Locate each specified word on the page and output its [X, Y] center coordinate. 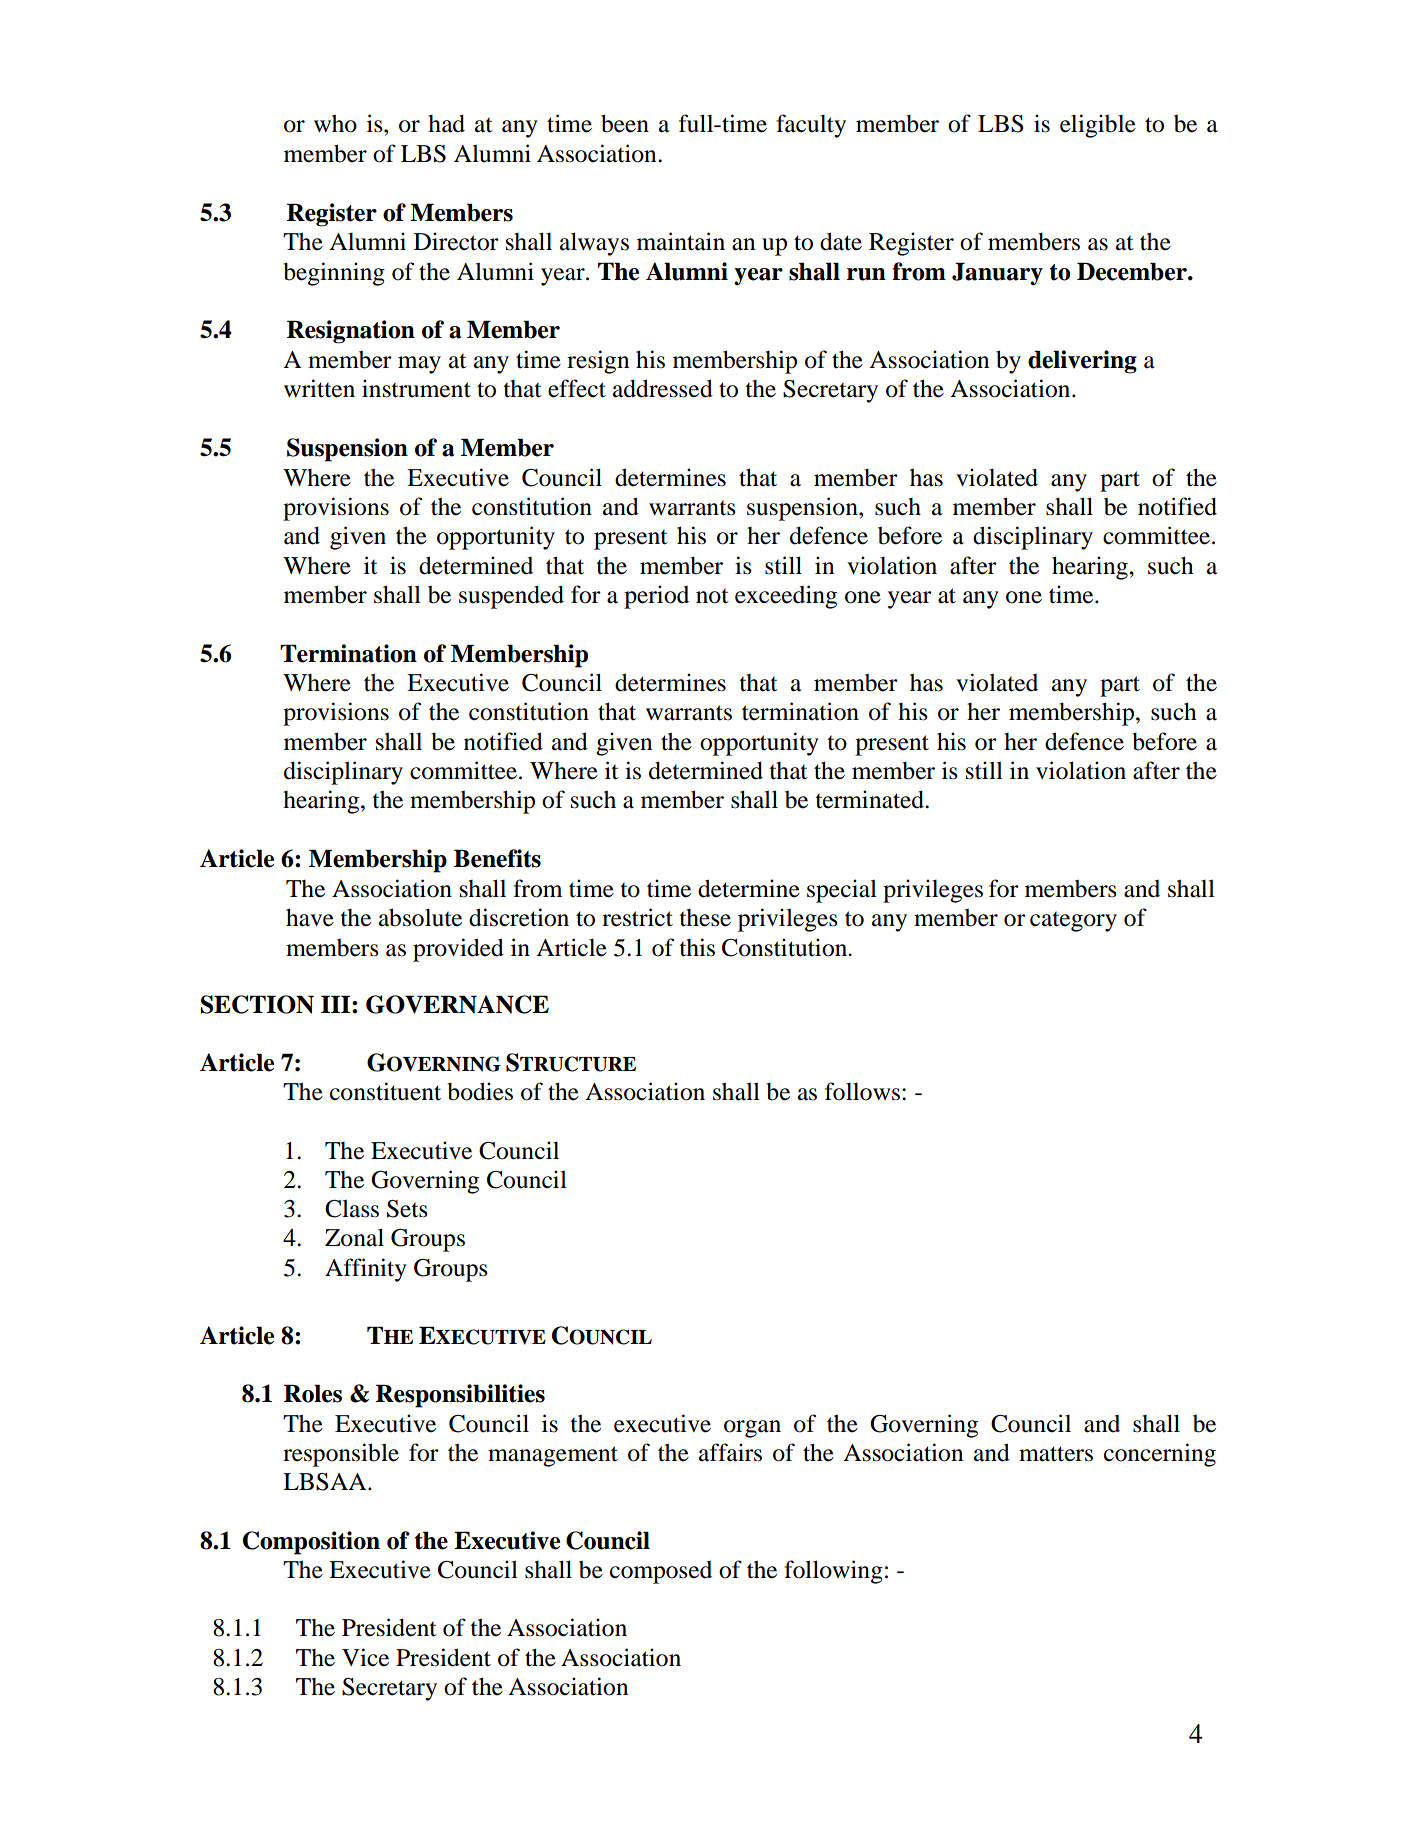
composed [661, 1572]
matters [1056, 1454]
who [335, 123]
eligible [1098, 126]
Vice [365, 1657]
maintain [681, 241]
